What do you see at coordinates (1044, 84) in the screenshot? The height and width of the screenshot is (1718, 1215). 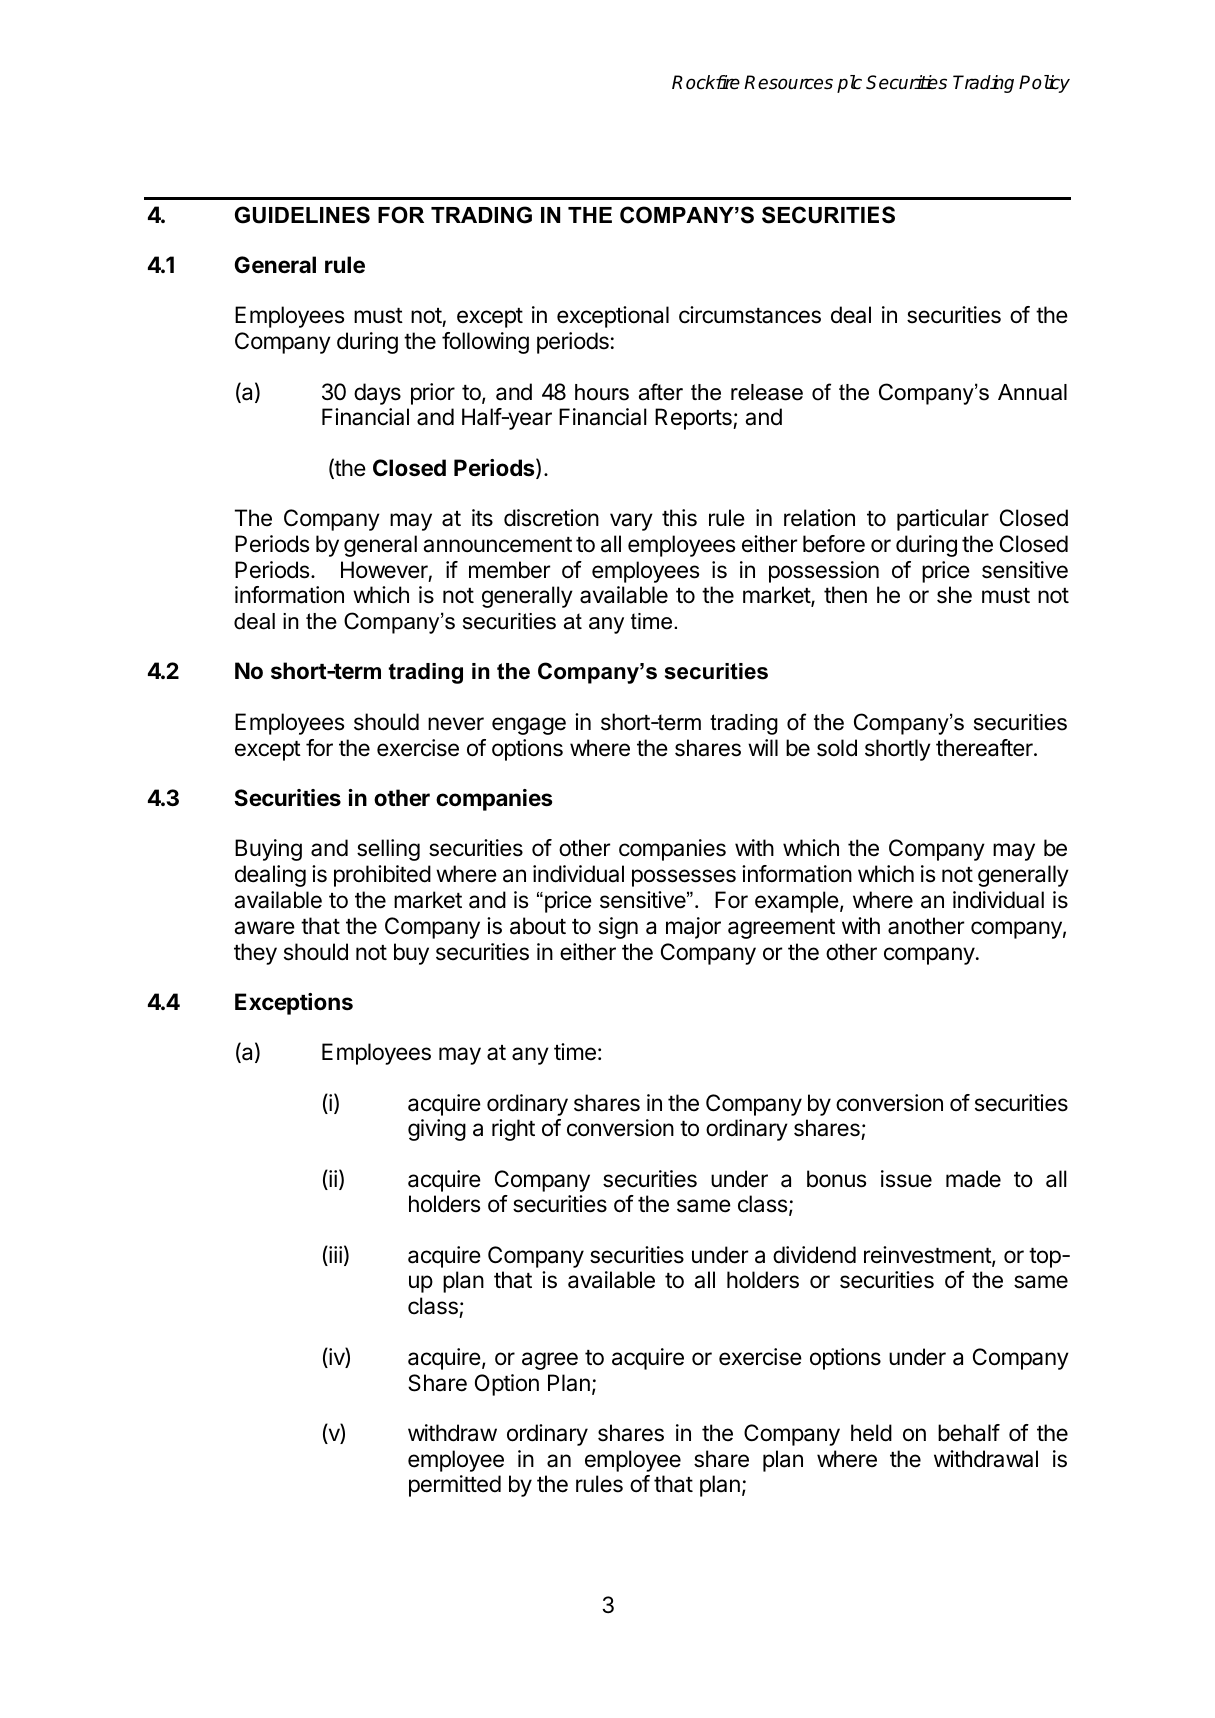 I see `Policy` at bounding box center [1044, 84].
